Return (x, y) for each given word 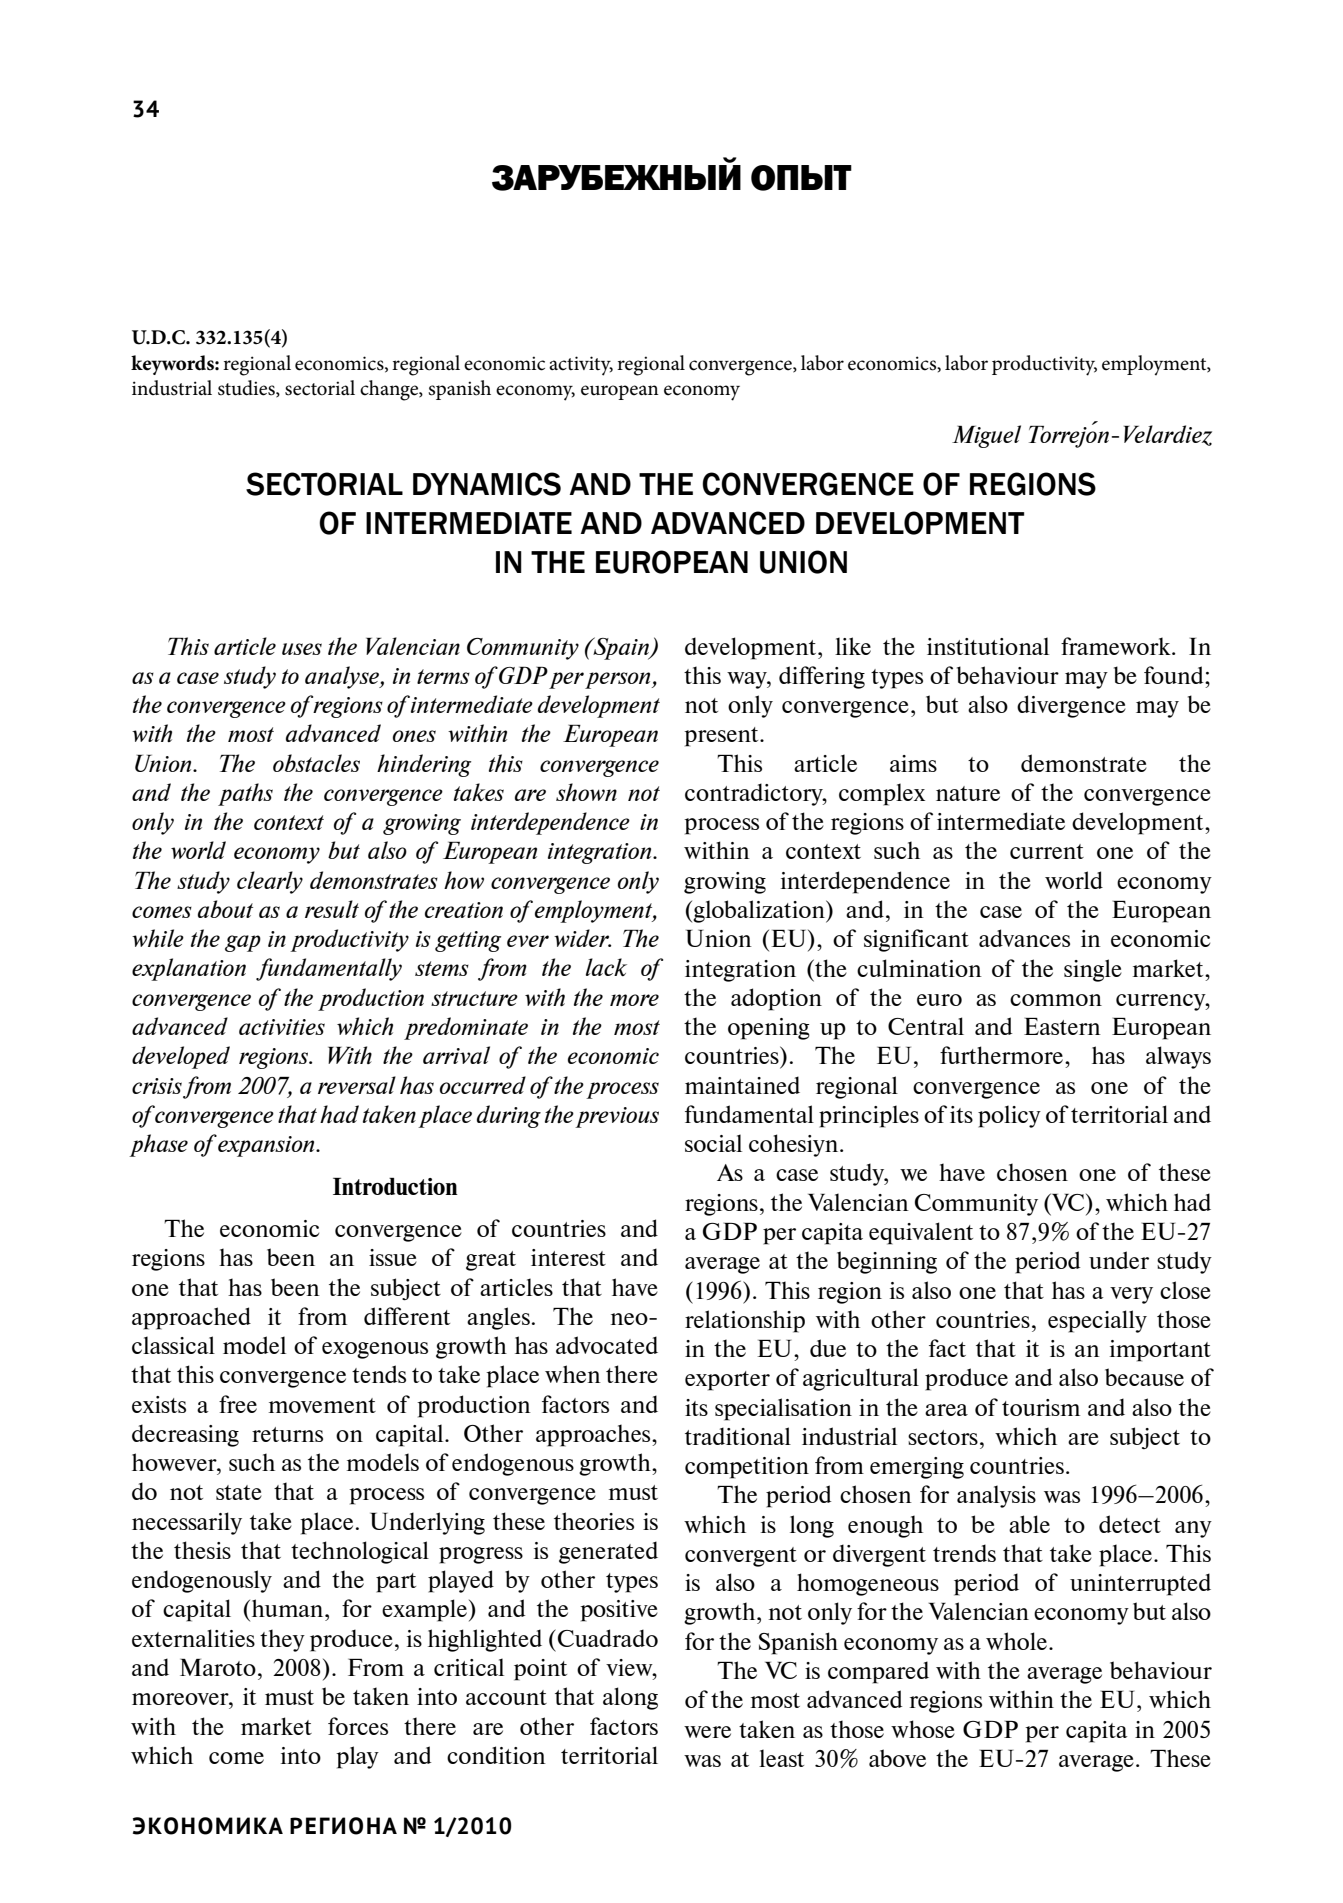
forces (358, 1726)
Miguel (986, 436)
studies (247, 388)
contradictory (755, 794)
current (1047, 851)
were (707, 1732)
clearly (270, 882)
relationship (745, 1321)
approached (191, 1318)
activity (581, 366)
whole (1016, 1641)
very (1131, 1295)
